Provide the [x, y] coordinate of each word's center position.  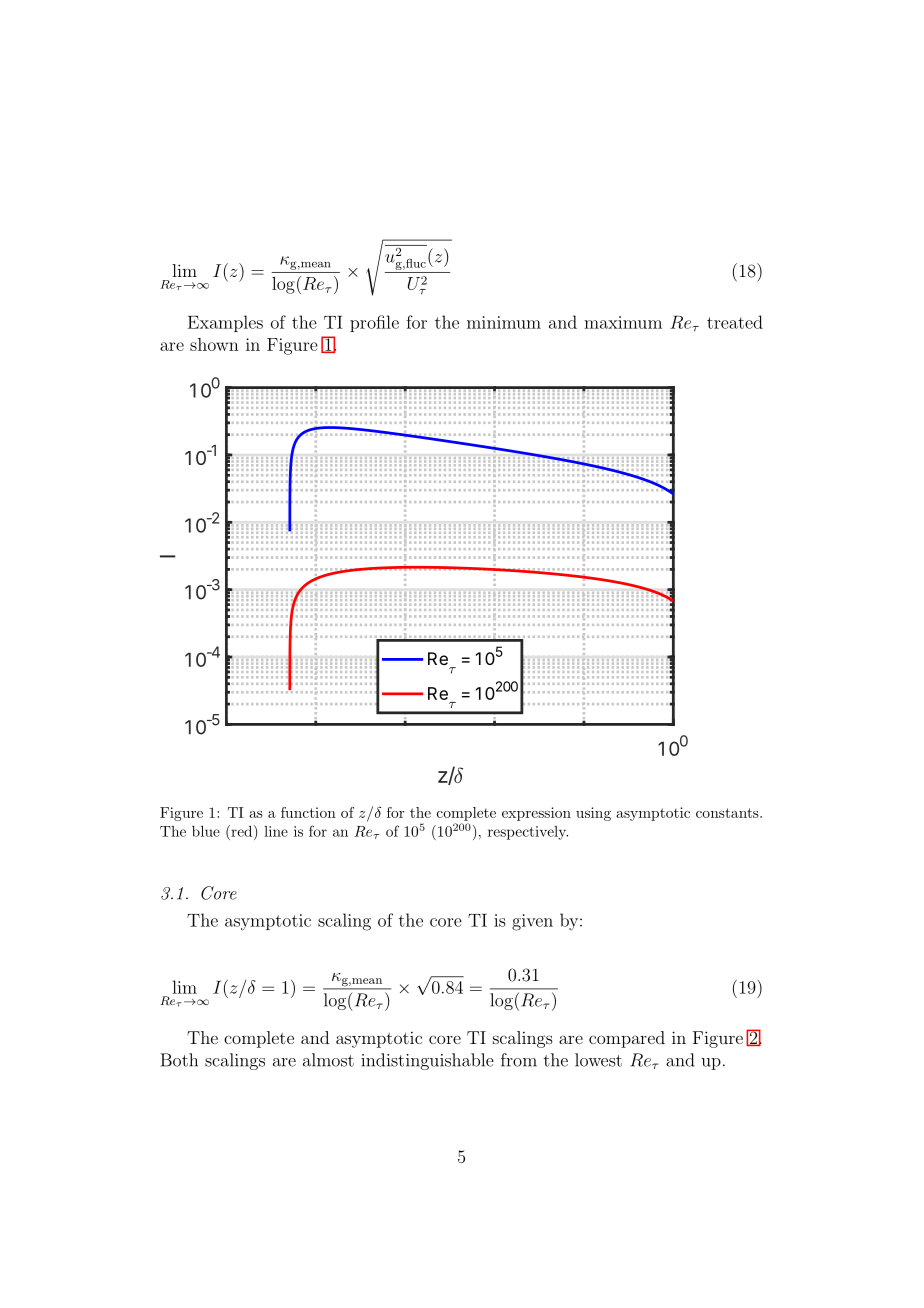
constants [728, 813]
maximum [623, 322]
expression [536, 814]
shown [214, 344]
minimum [504, 322]
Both [179, 1060]
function [308, 812]
